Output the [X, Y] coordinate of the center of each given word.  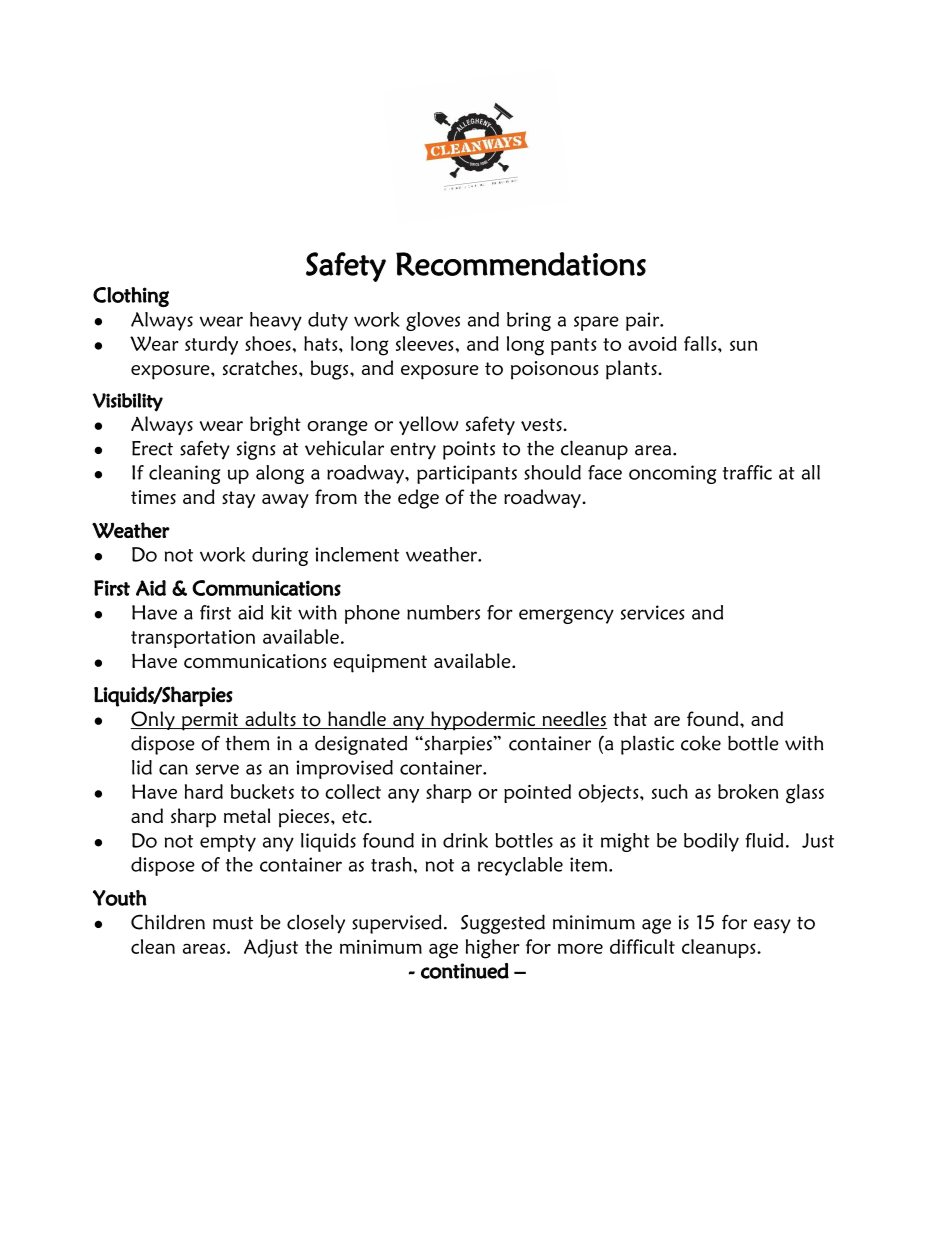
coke [701, 743]
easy [772, 926]
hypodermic [483, 721]
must [233, 923]
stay [238, 499]
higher [493, 949]
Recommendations [521, 264]
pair [643, 321]
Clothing [131, 297]
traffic [747, 472]
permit [210, 721]
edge [418, 499]
